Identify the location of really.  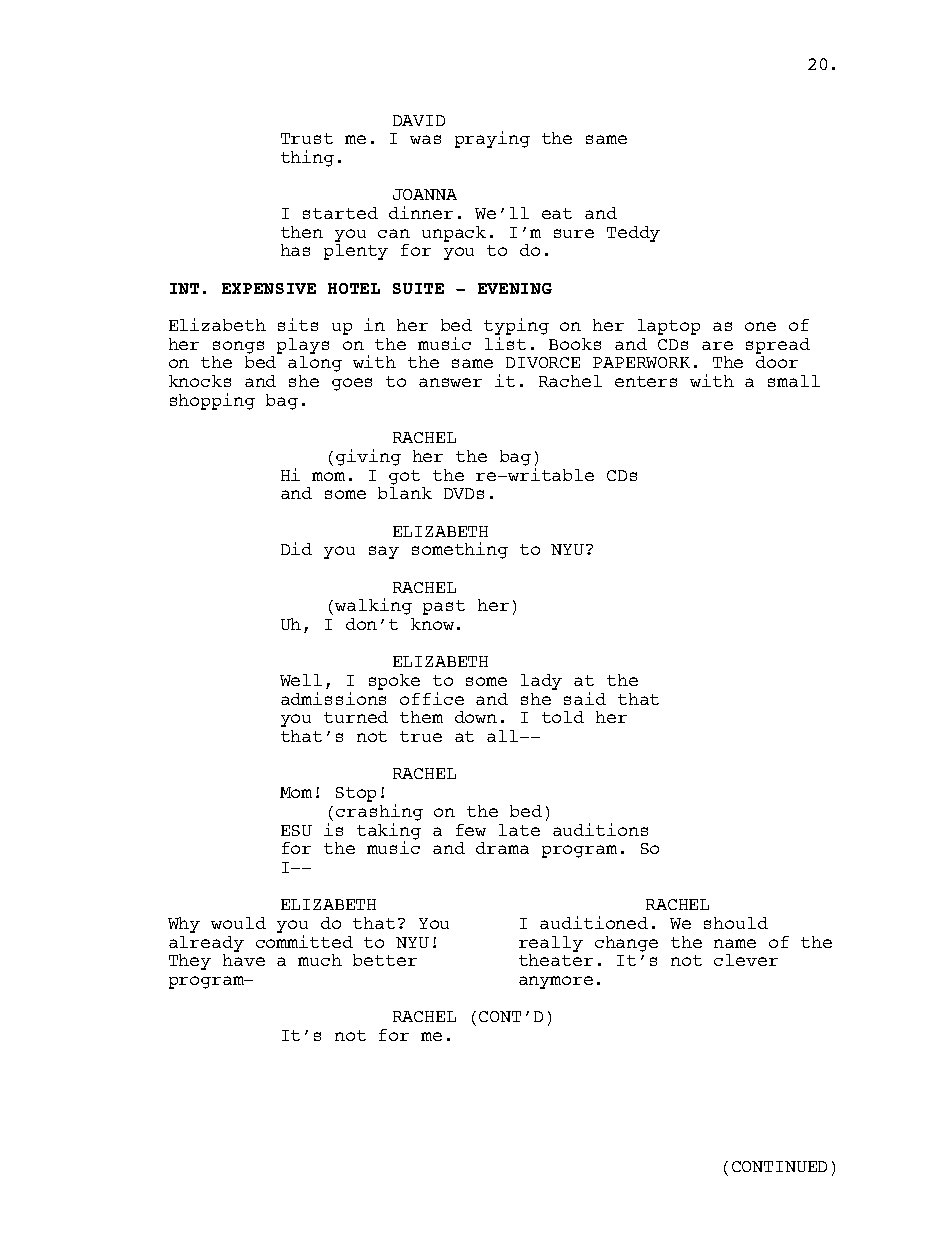
(551, 944).
